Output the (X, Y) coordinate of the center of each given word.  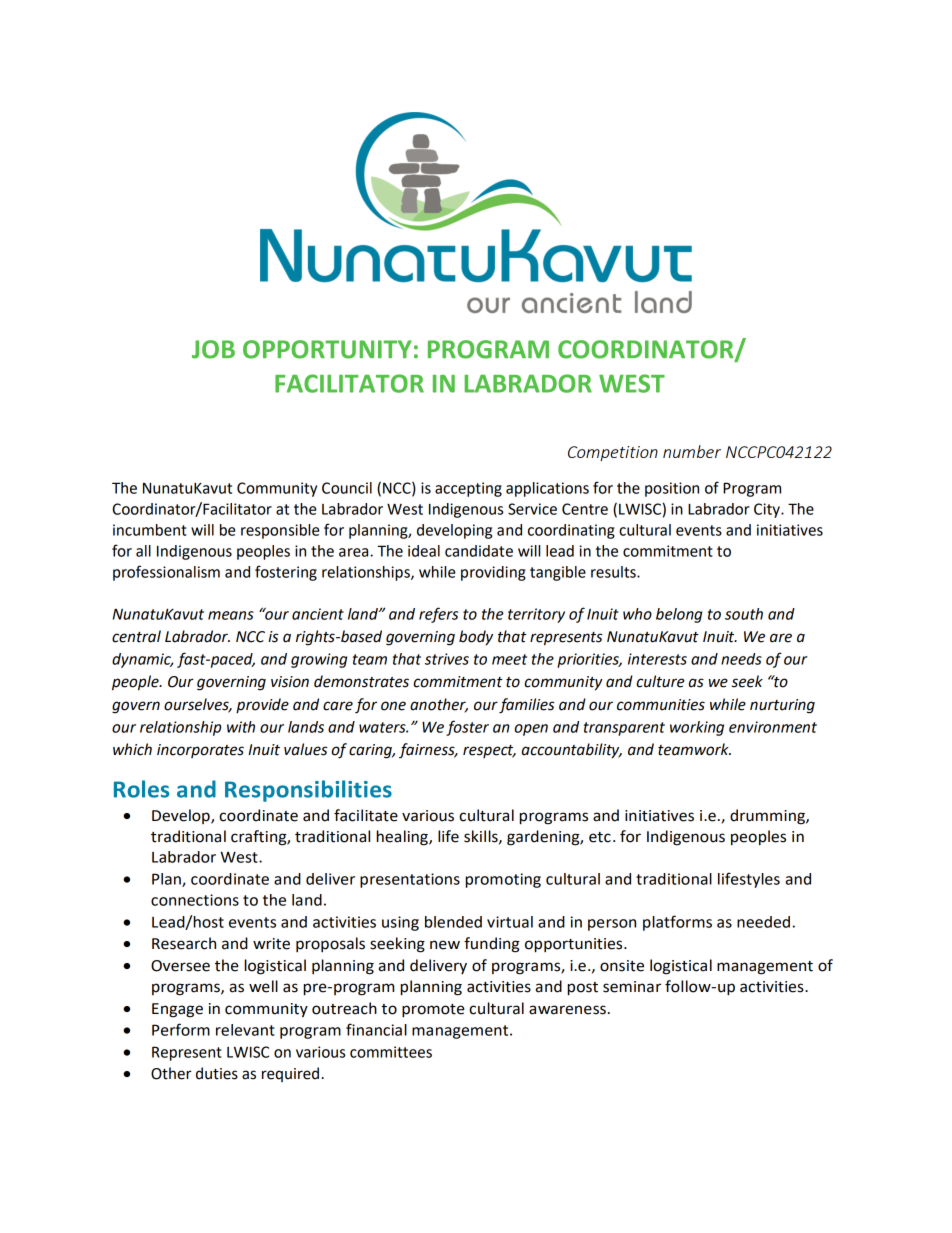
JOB (213, 349)
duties (217, 1073)
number (692, 451)
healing (403, 838)
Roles (141, 789)
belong (679, 615)
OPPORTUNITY (327, 349)
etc (600, 837)
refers (438, 615)
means (231, 615)
